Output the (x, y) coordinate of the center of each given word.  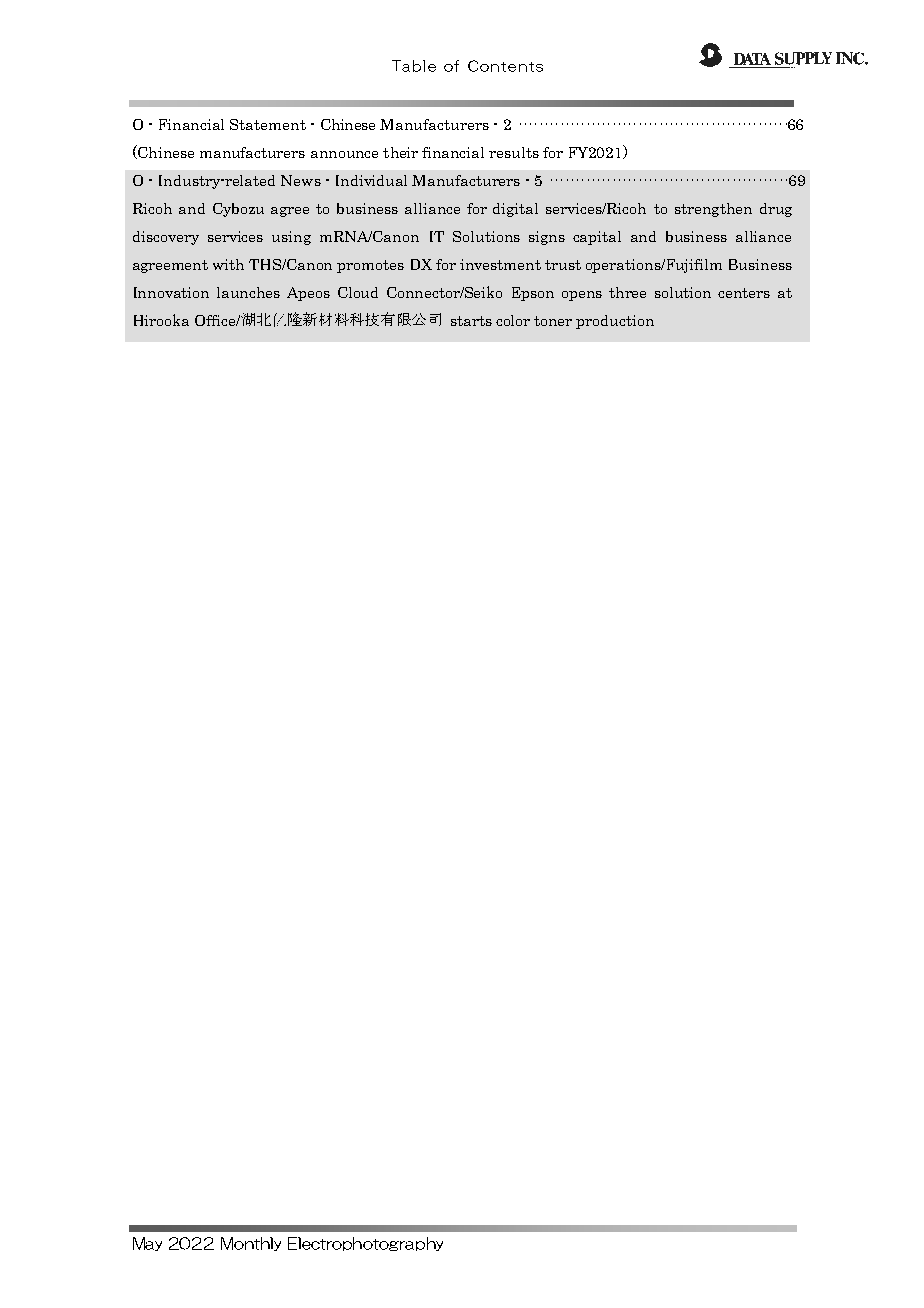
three (627, 292)
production (615, 322)
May (147, 1244)
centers (744, 293)
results (514, 152)
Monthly (251, 1244)
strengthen (713, 210)
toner (553, 321)
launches (248, 292)
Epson (533, 294)
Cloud (358, 292)
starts (471, 321)
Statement (268, 124)
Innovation (171, 292)
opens (582, 296)
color (513, 320)
